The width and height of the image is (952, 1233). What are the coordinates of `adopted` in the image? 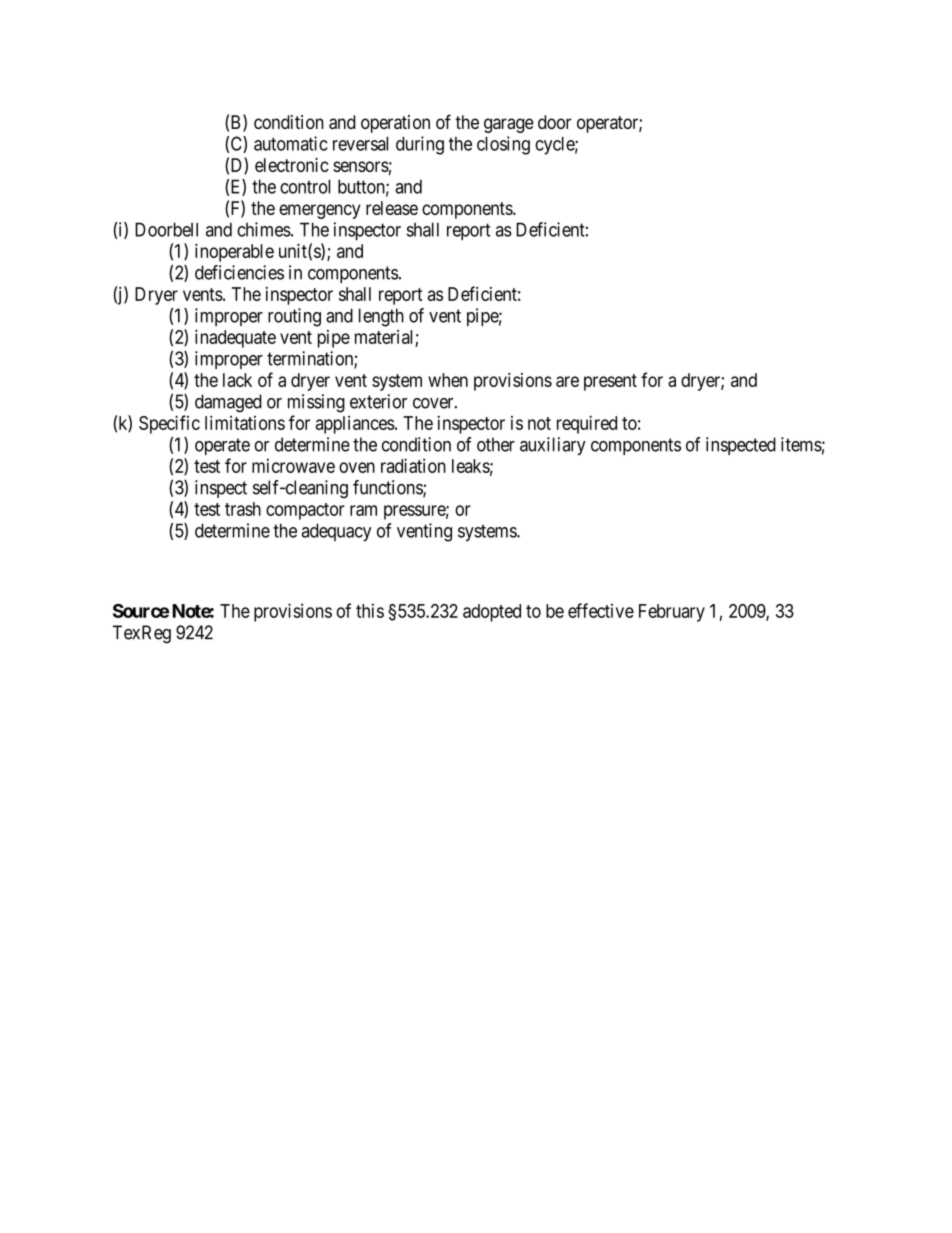 It's located at (492, 613).
